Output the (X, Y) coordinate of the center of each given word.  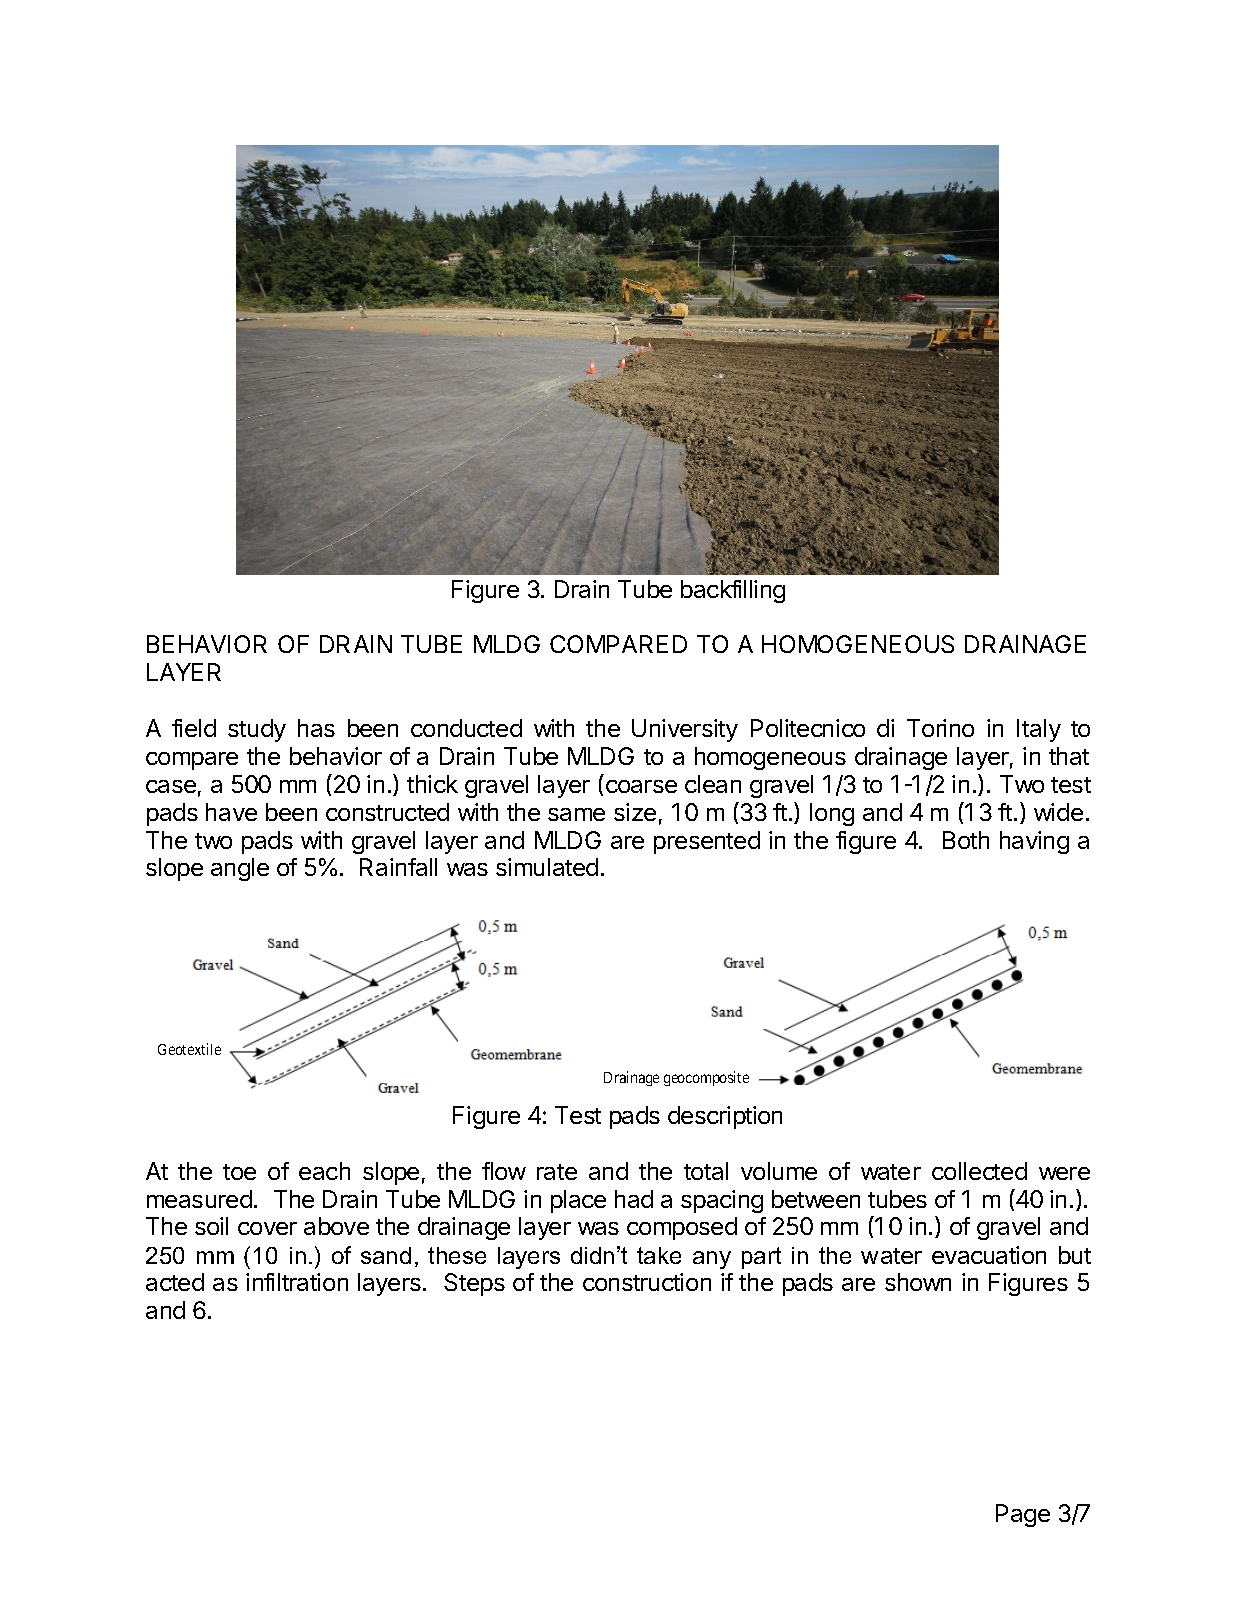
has (316, 728)
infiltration (297, 1282)
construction (647, 1282)
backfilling (733, 591)
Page (1023, 1515)
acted (175, 1282)
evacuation (989, 1255)
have (231, 812)
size (635, 812)
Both (966, 840)
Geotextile (189, 1049)
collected (979, 1171)
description (725, 1117)
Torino (940, 728)
